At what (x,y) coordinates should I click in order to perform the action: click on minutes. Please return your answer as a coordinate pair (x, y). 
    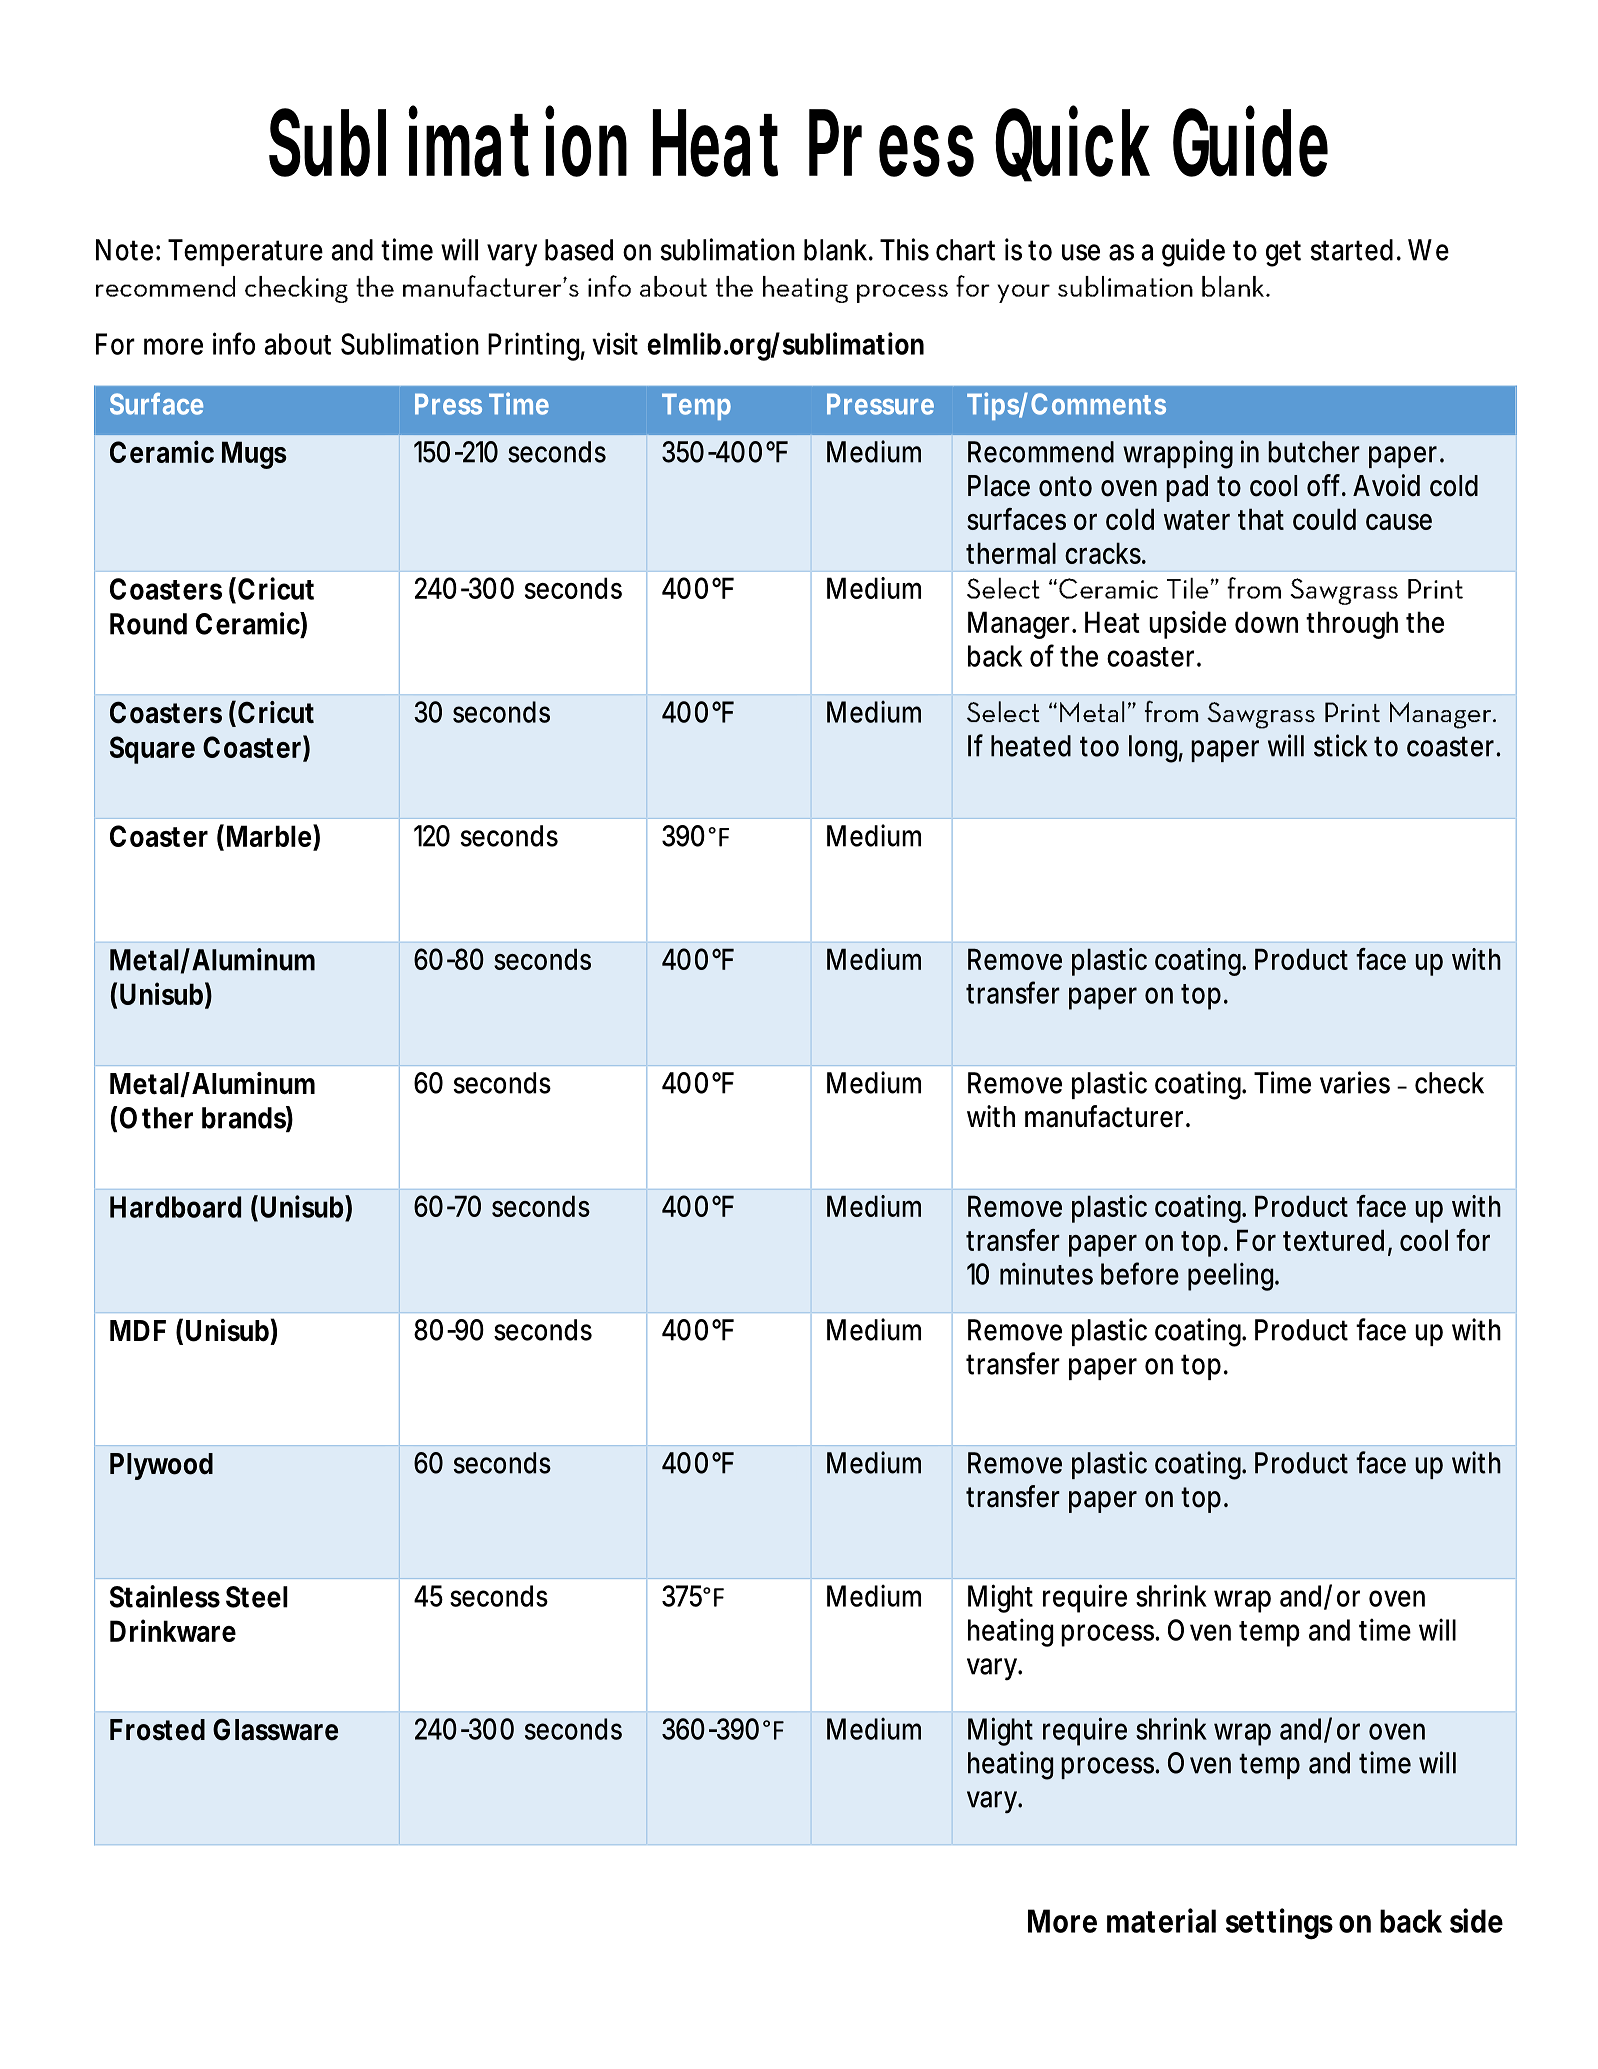
    Looking at the image, I should click on (1046, 1273).
